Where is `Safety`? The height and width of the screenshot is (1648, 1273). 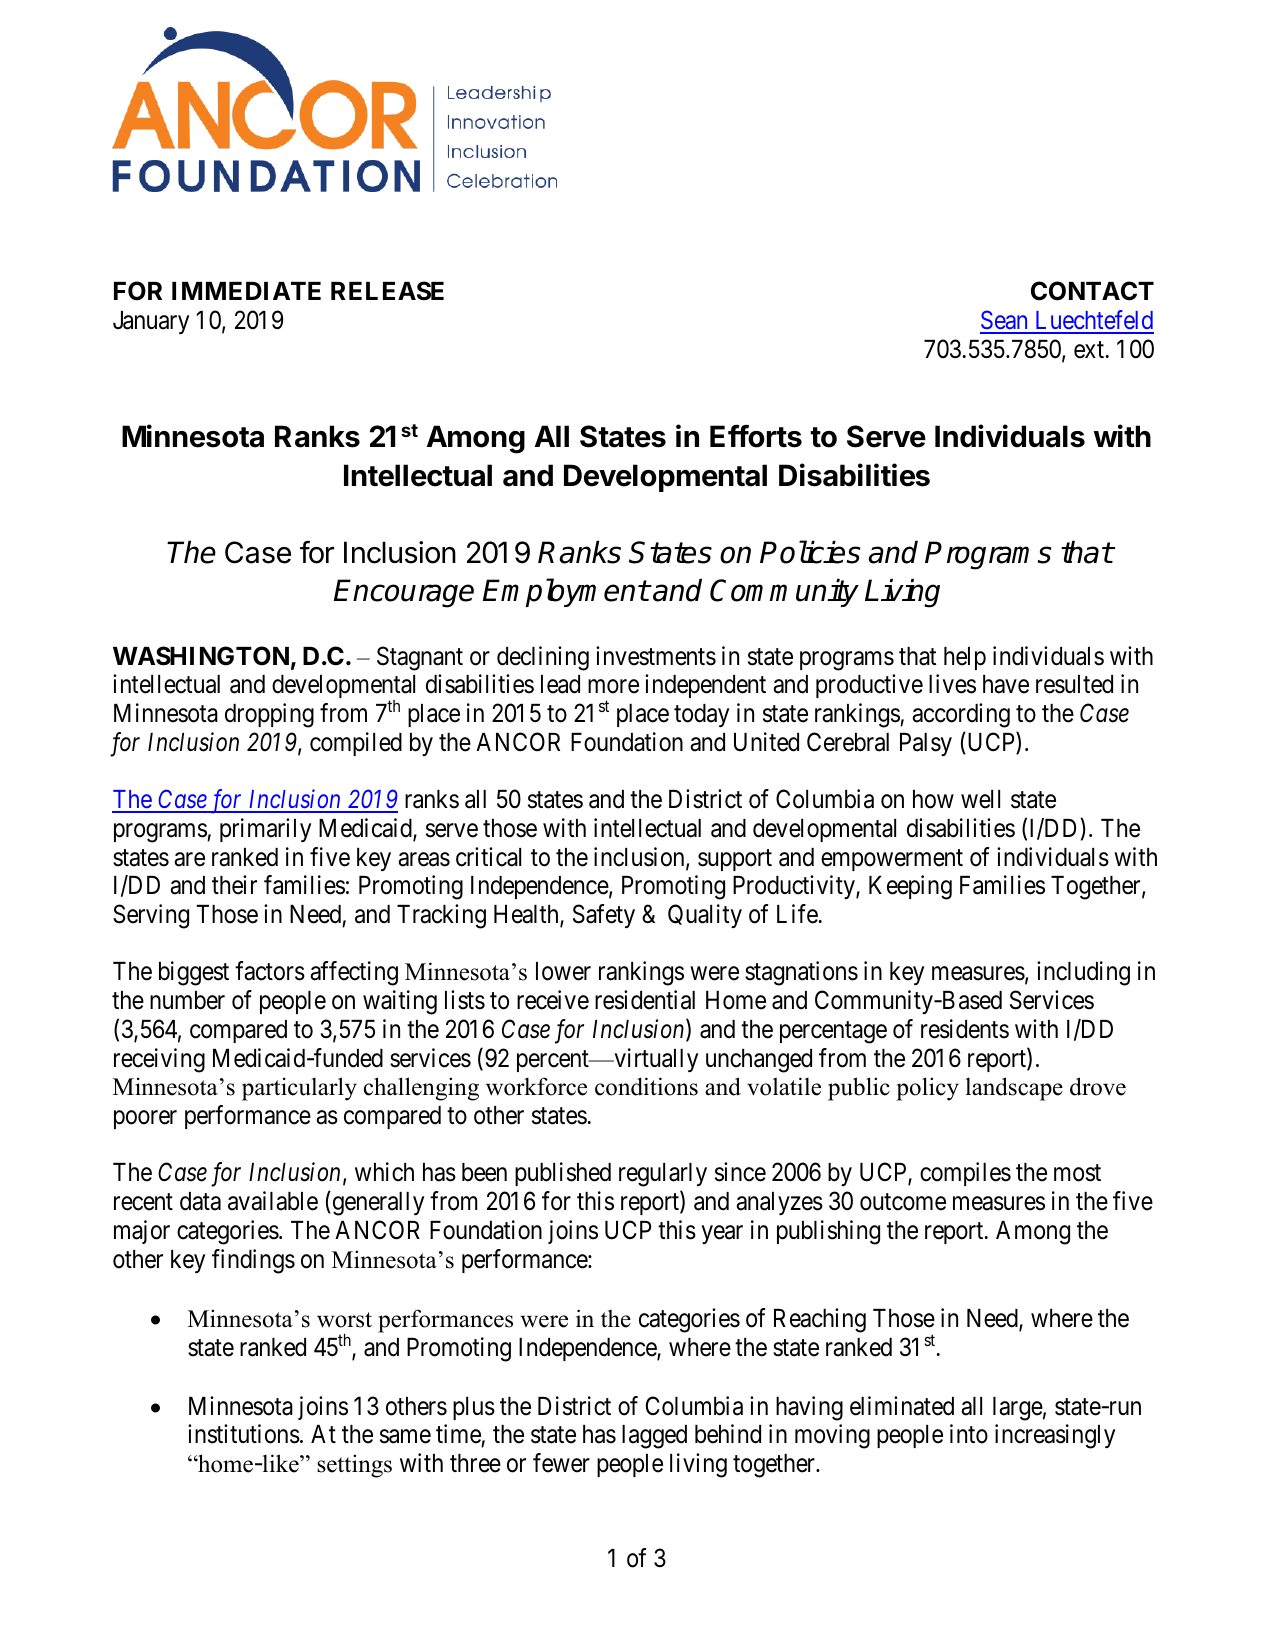 Safety is located at coordinates (604, 916).
